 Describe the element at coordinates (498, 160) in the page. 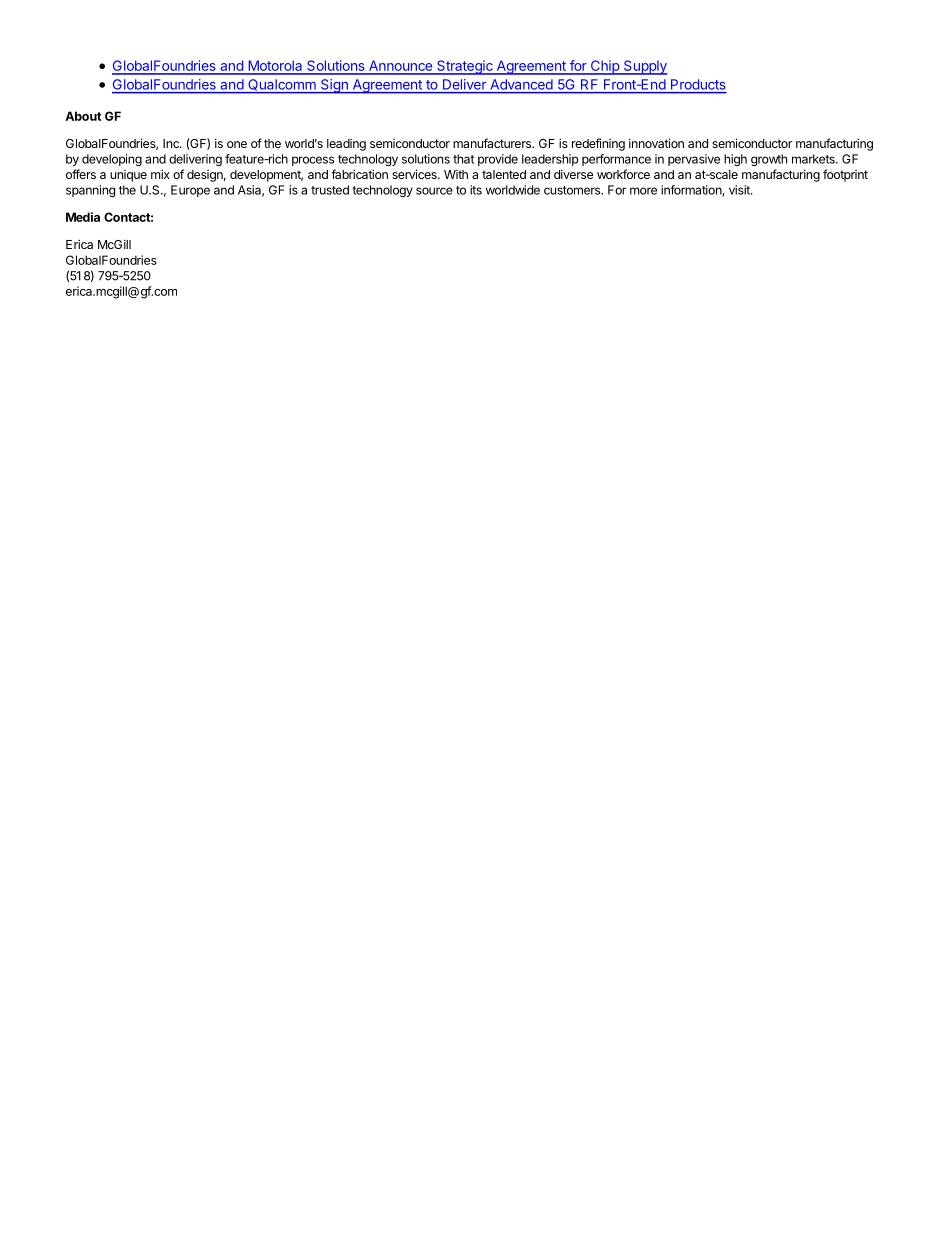

I see `provide` at that location.
